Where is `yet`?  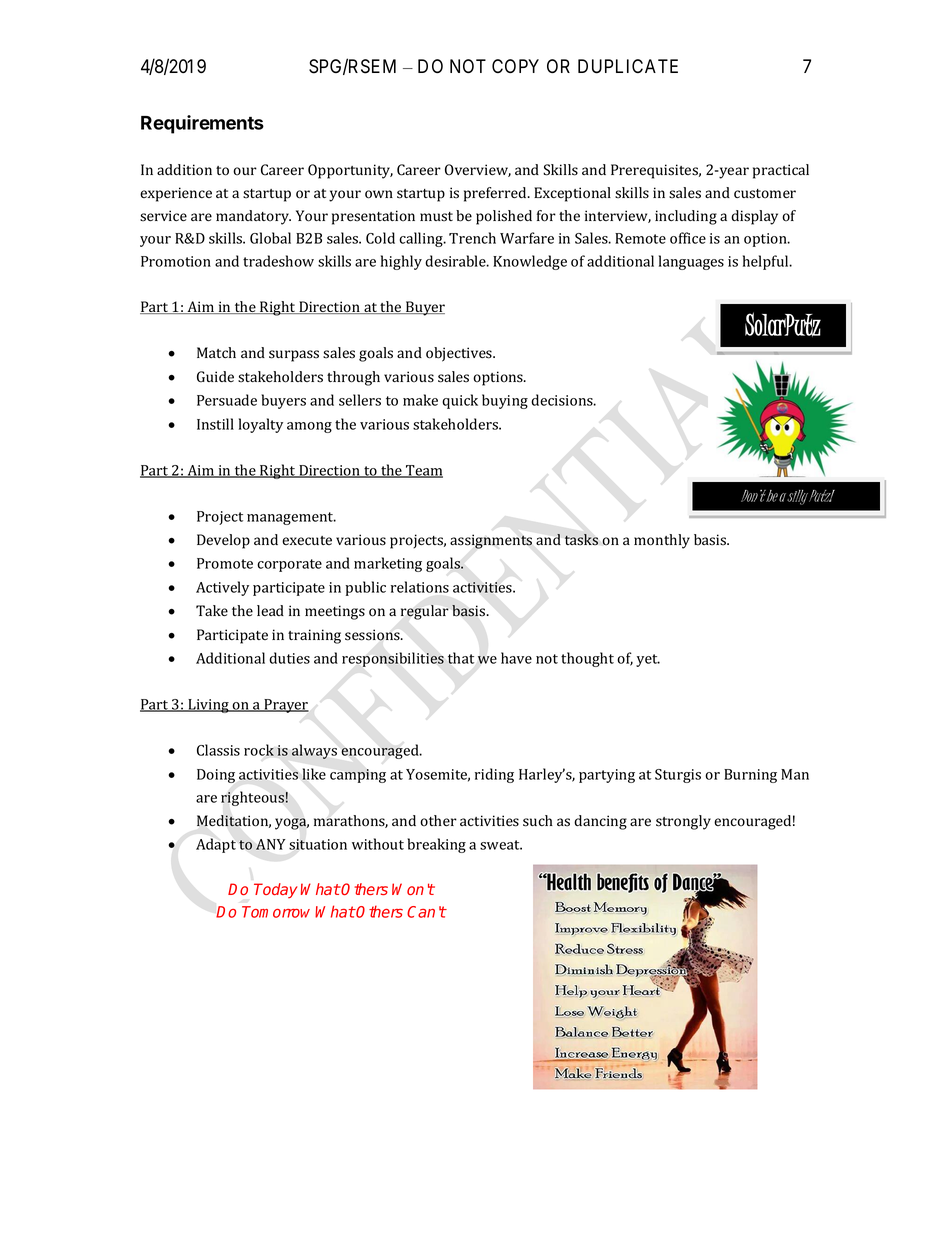 yet is located at coordinates (648, 660).
